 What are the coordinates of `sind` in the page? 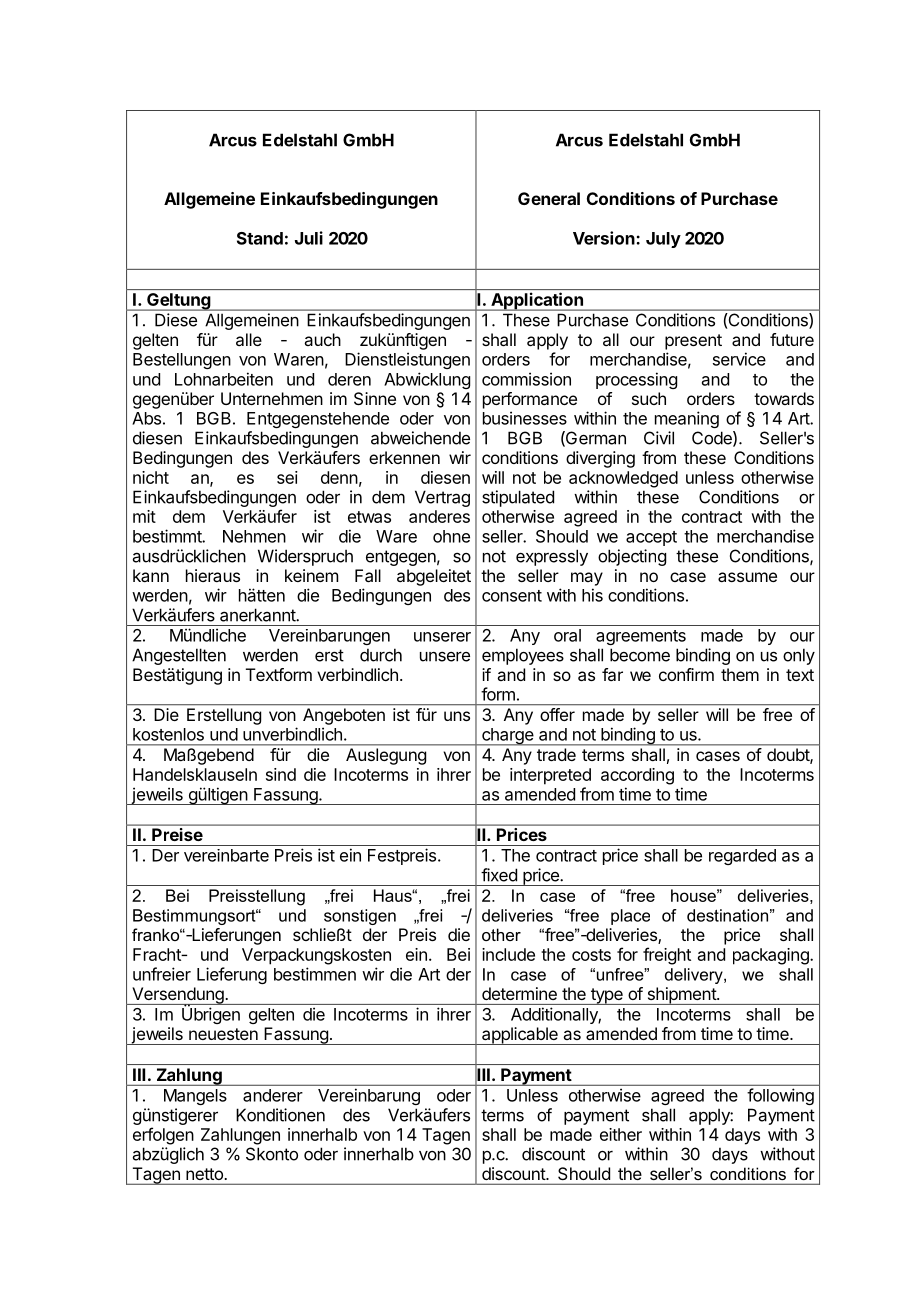 It's located at (281, 774).
